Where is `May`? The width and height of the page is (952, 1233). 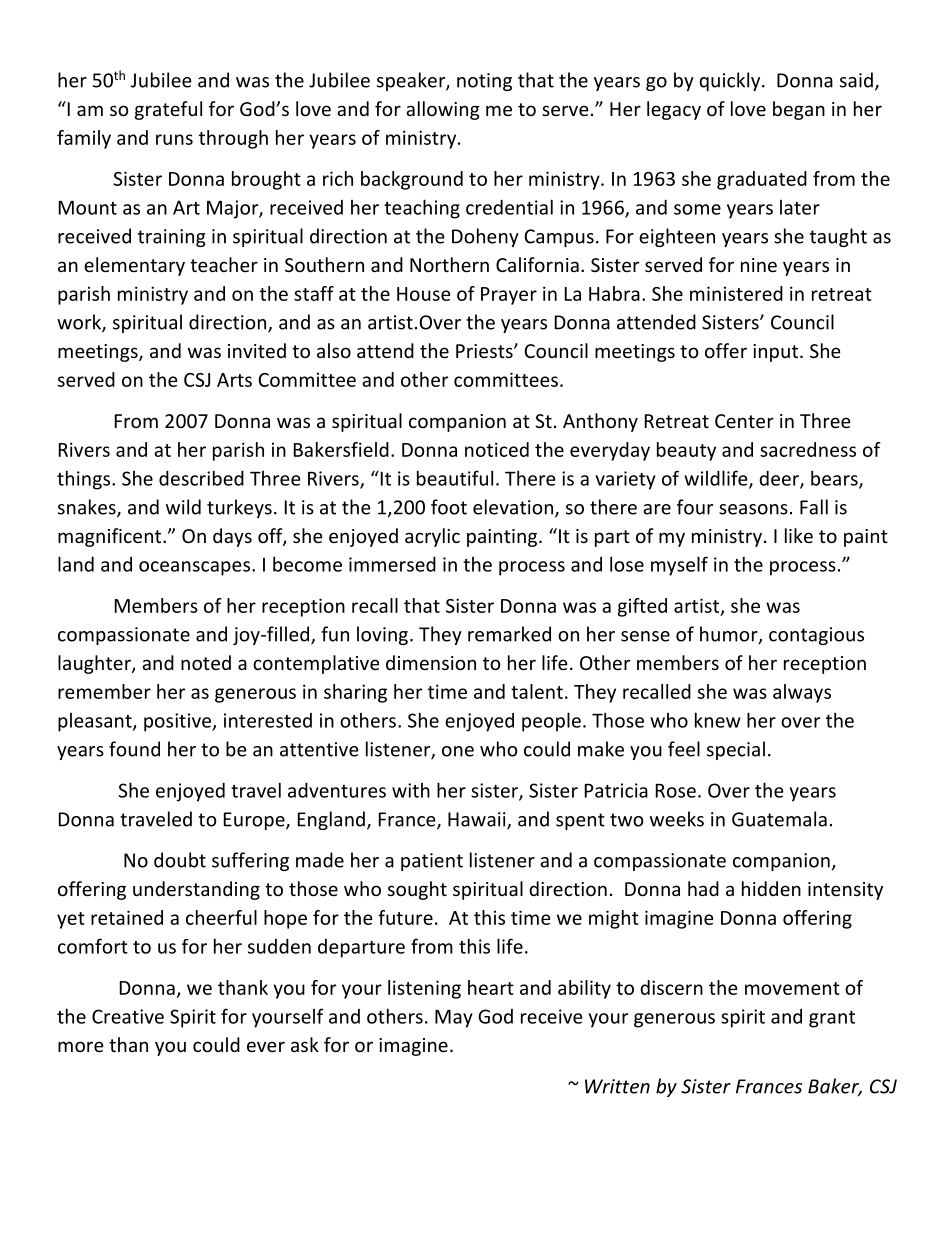 May is located at coordinates (454, 1019).
